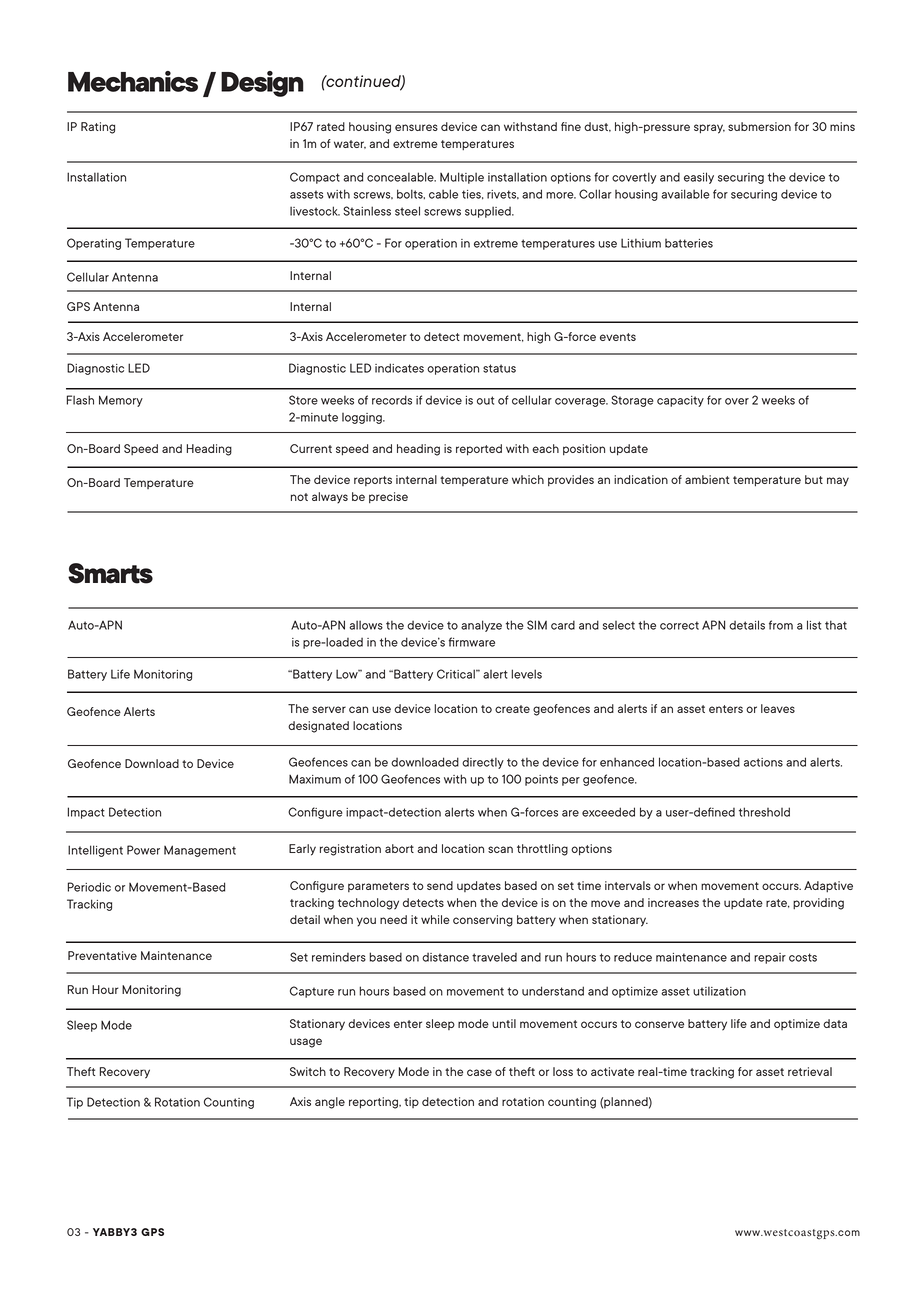 The image size is (924, 1308). Describe the element at coordinates (308, 1071) in the page. I see `Switch` at that location.
